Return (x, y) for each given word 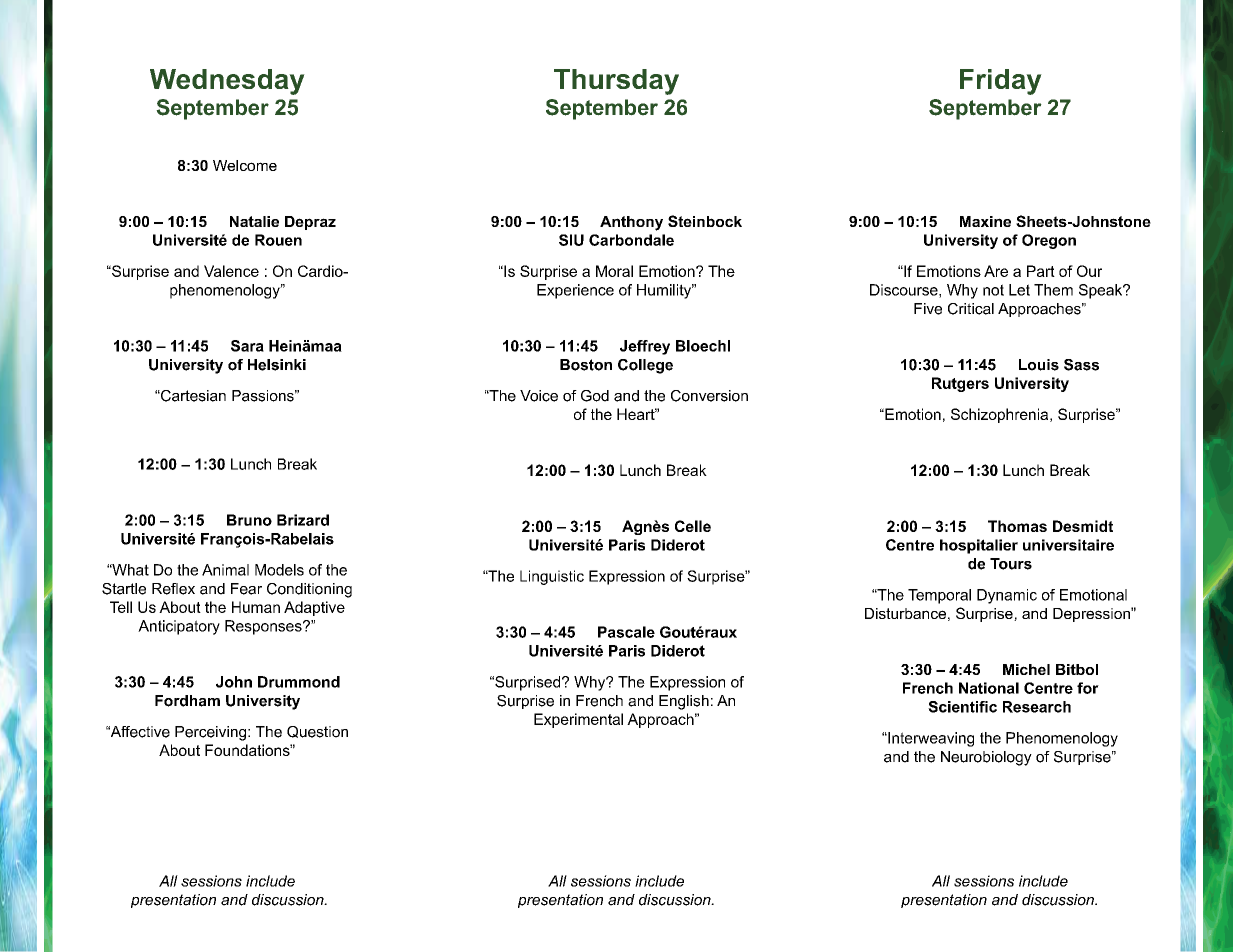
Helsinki (277, 365)
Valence (231, 271)
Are (996, 271)
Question (317, 732)
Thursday (616, 82)
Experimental (578, 720)
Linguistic (552, 577)
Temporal (939, 596)
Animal (225, 570)
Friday (1001, 82)
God (595, 396)
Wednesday (227, 82)
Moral (614, 271)
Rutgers (960, 384)
